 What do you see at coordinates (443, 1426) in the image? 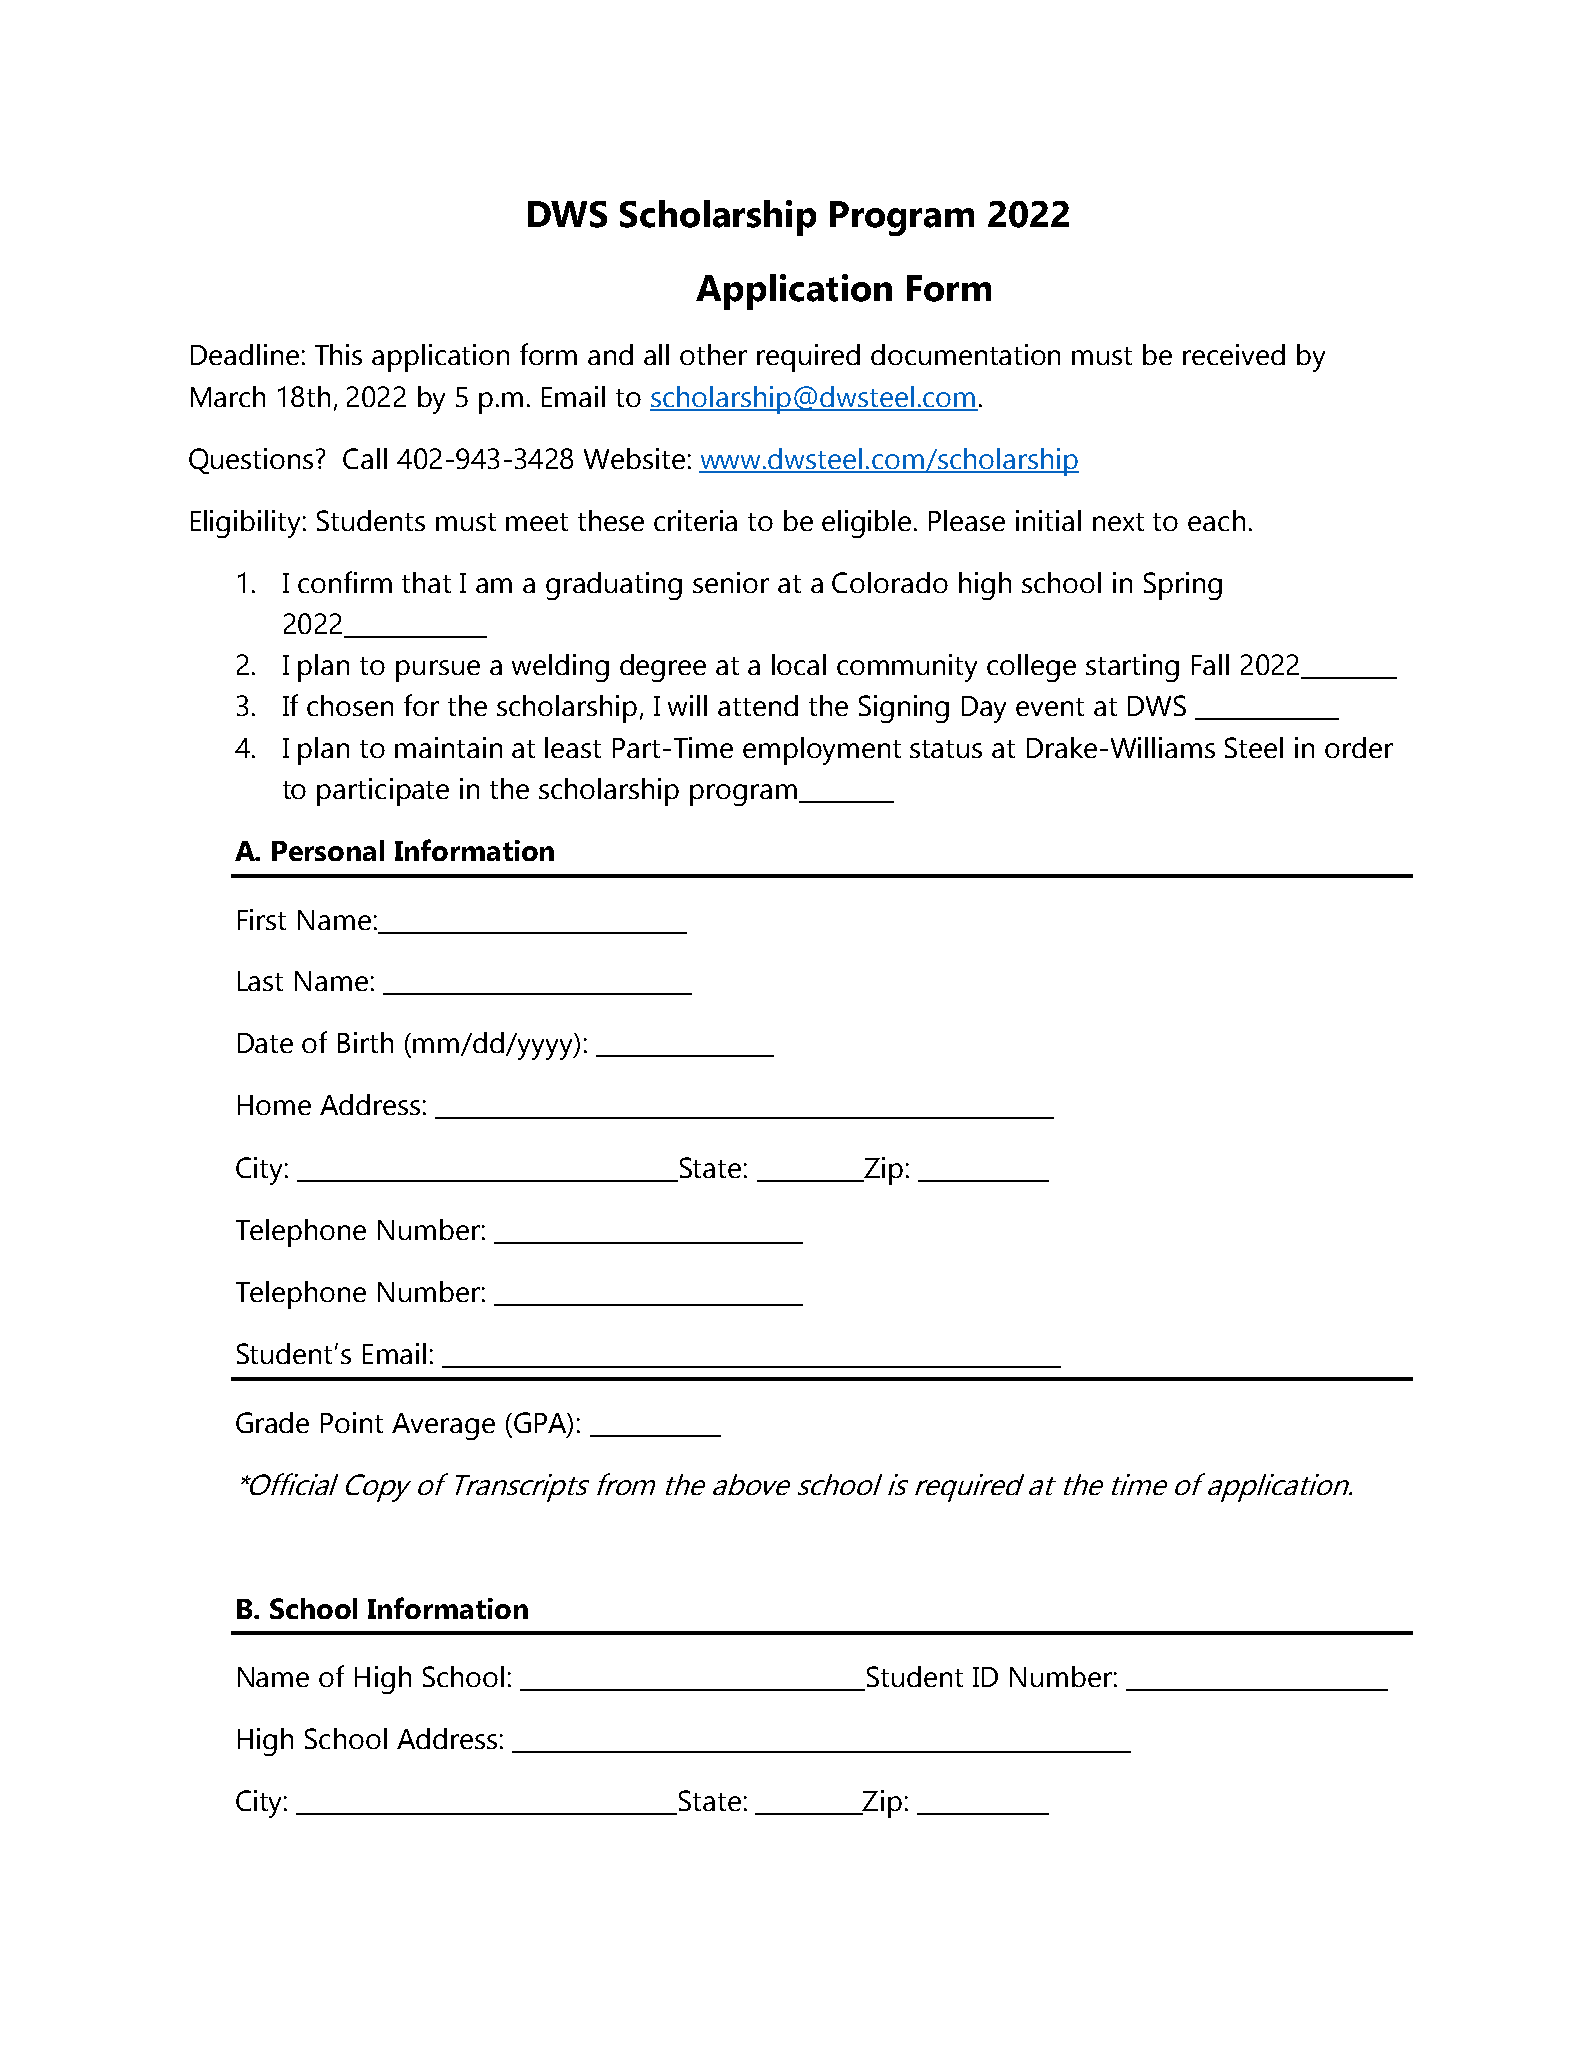
I see `Average` at bounding box center [443, 1426].
